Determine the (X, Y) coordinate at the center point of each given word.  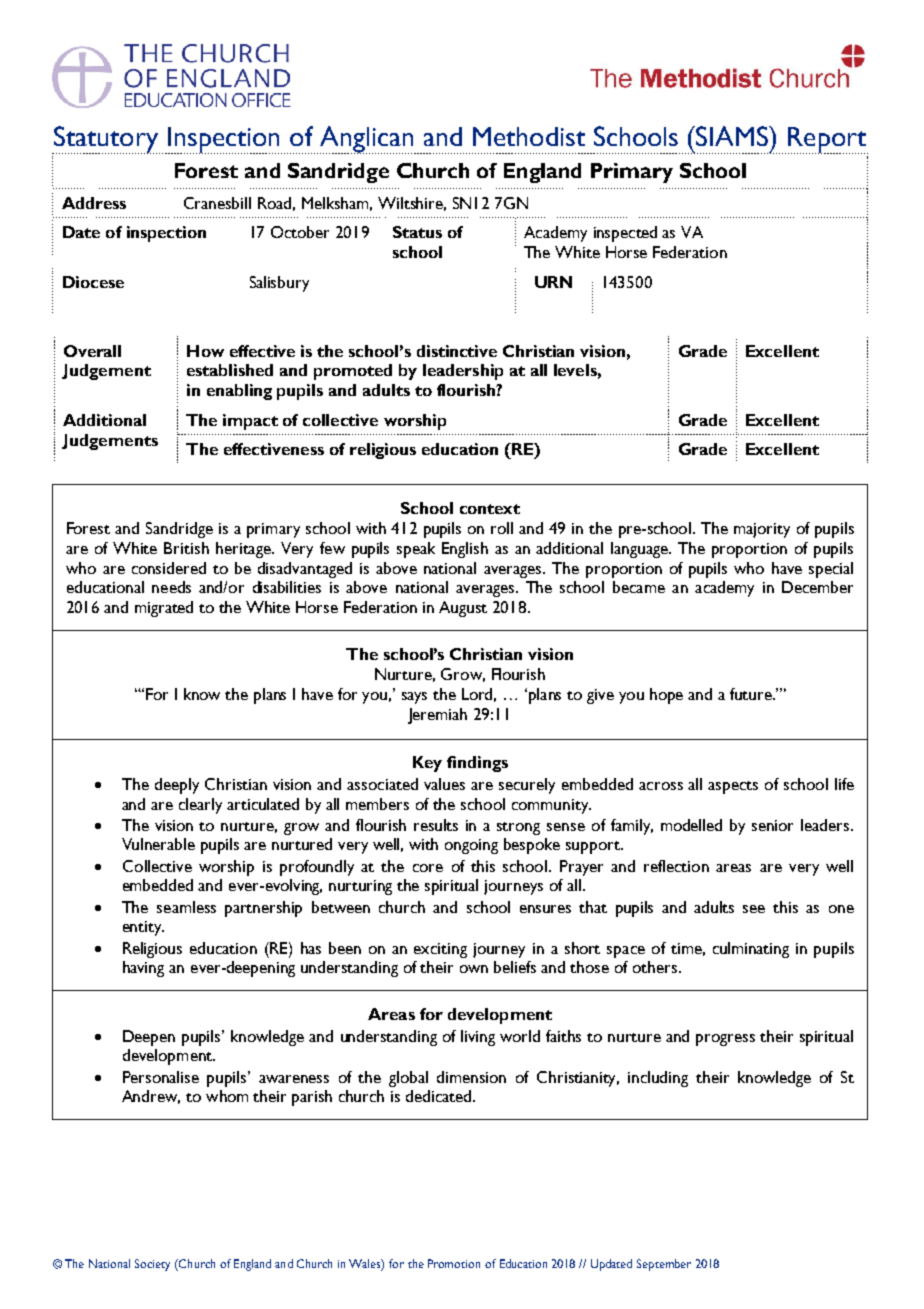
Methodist (529, 136)
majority (762, 530)
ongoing (471, 846)
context (490, 509)
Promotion (454, 1263)
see (754, 909)
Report (828, 140)
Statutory (106, 140)
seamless (186, 907)
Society (152, 1265)
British (186, 548)
